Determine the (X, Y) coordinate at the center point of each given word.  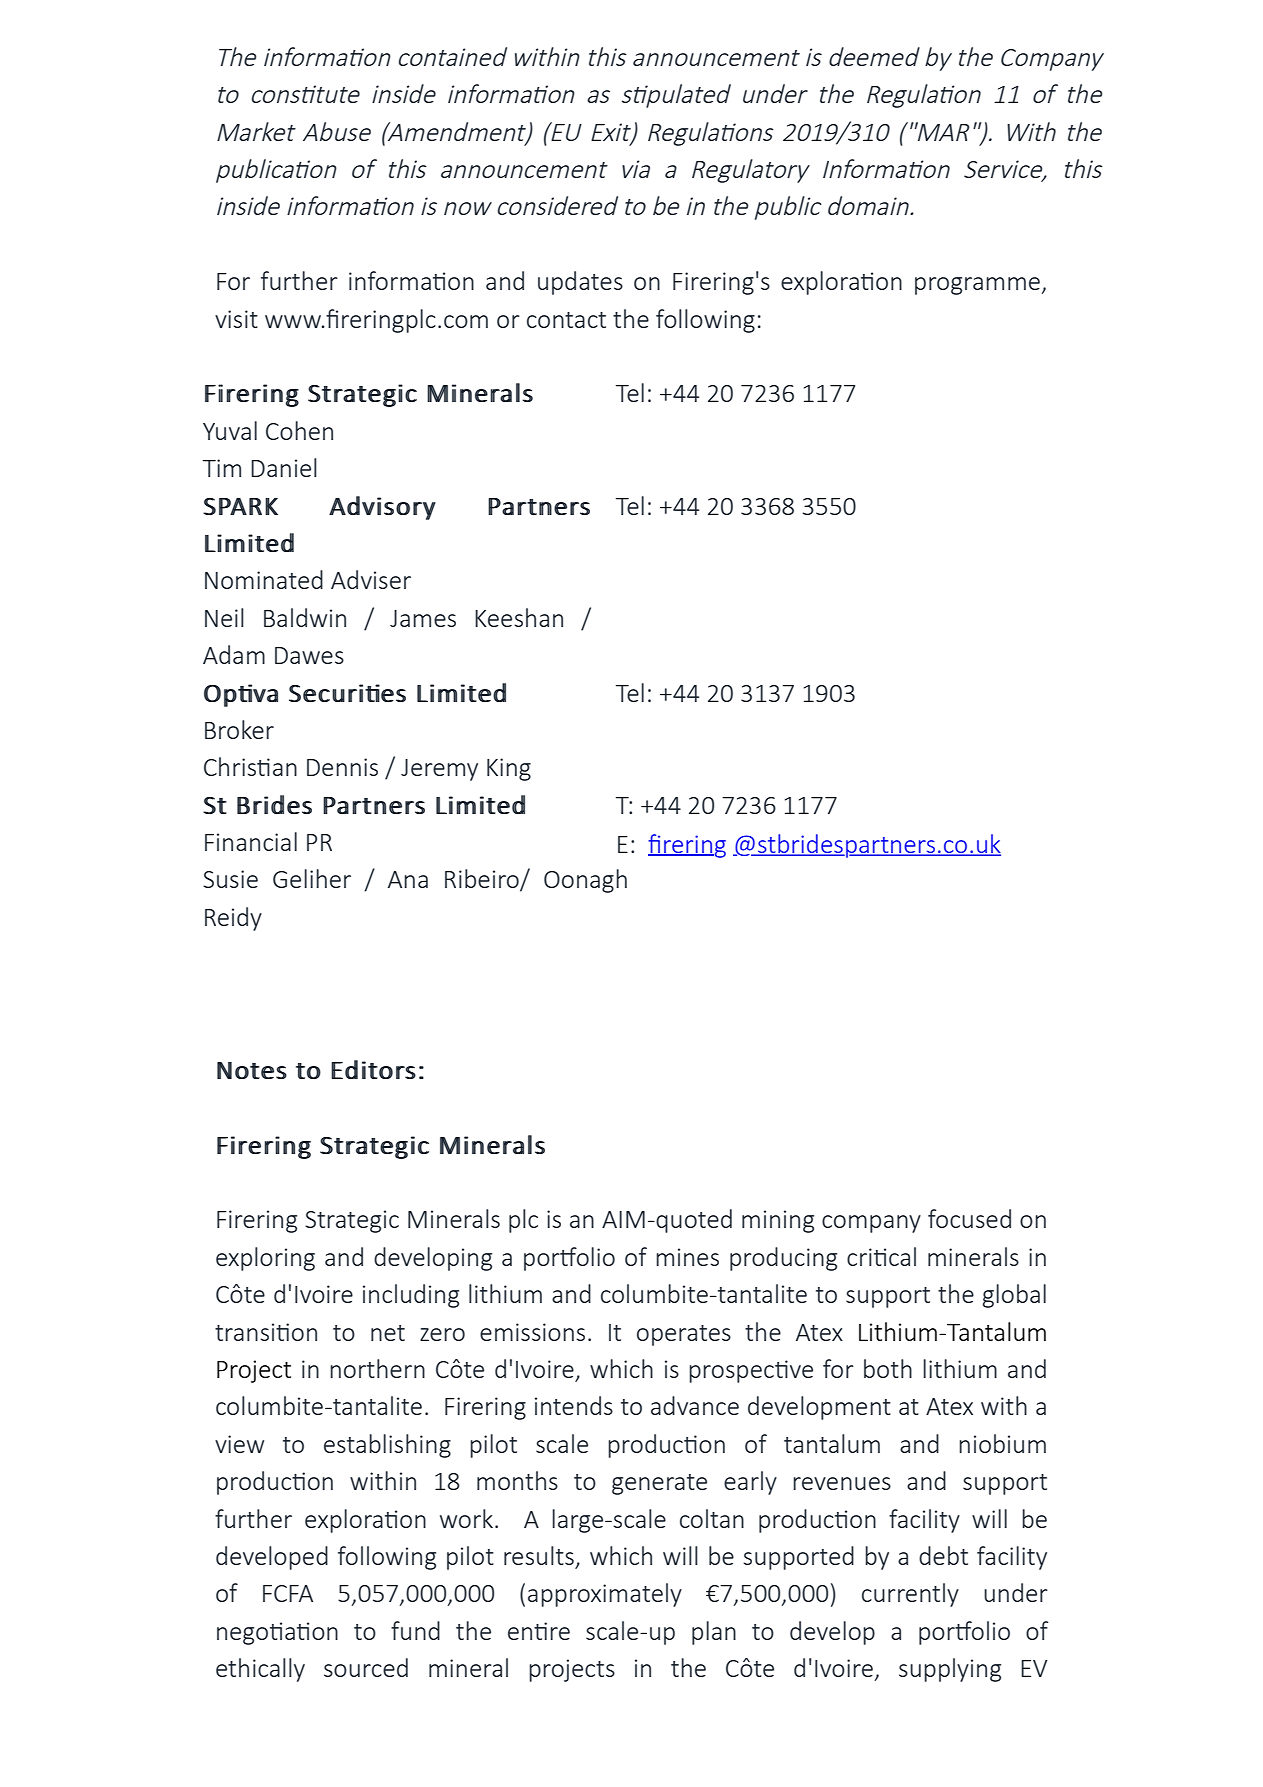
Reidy (233, 919)
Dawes (309, 655)
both (888, 1368)
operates (684, 1335)
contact (566, 320)
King (509, 769)
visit (236, 319)
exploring (265, 1259)
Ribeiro (483, 880)
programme (978, 286)
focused (969, 1218)
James (423, 618)
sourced (366, 1667)
